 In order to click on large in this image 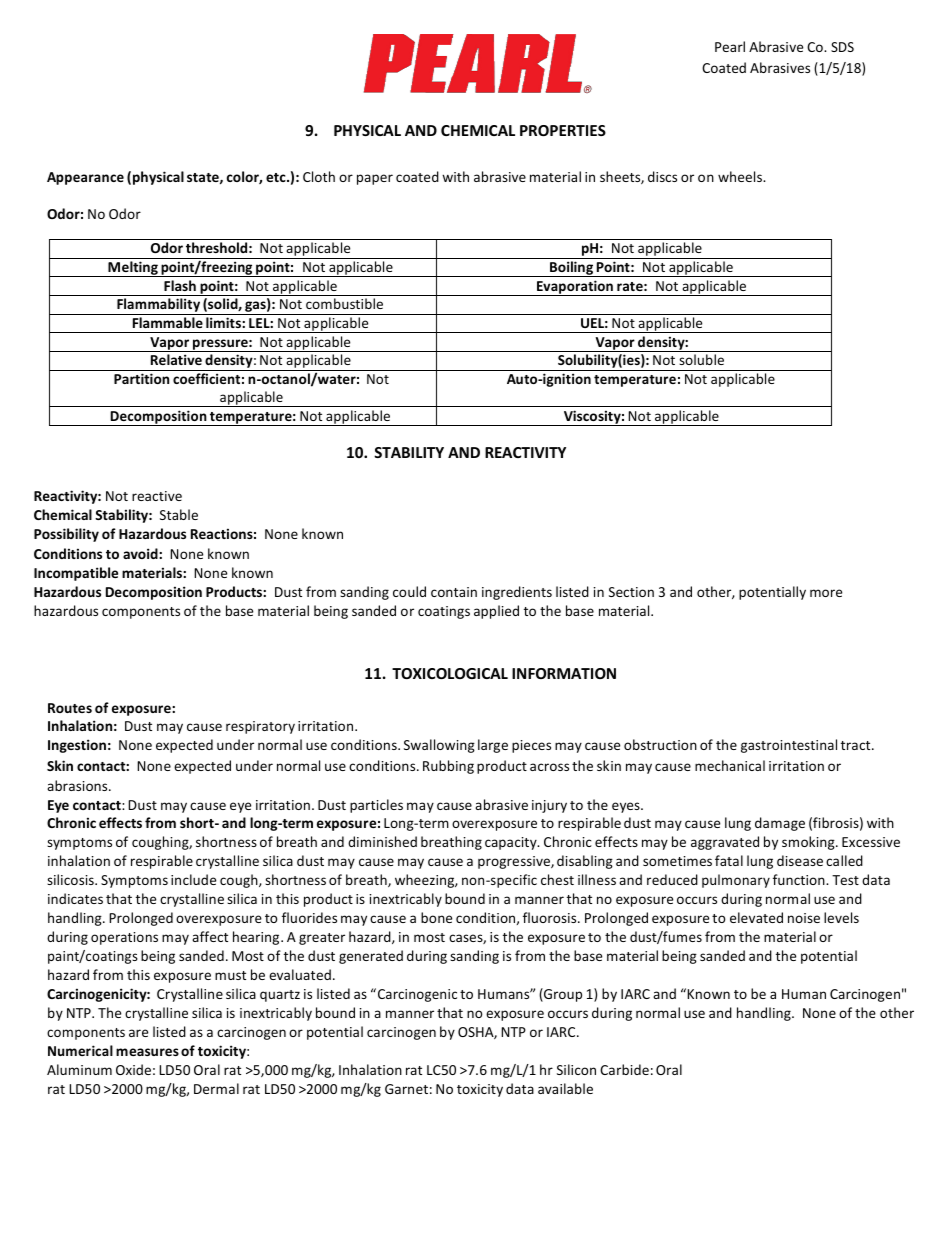, I will do `click(493, 746)`.
